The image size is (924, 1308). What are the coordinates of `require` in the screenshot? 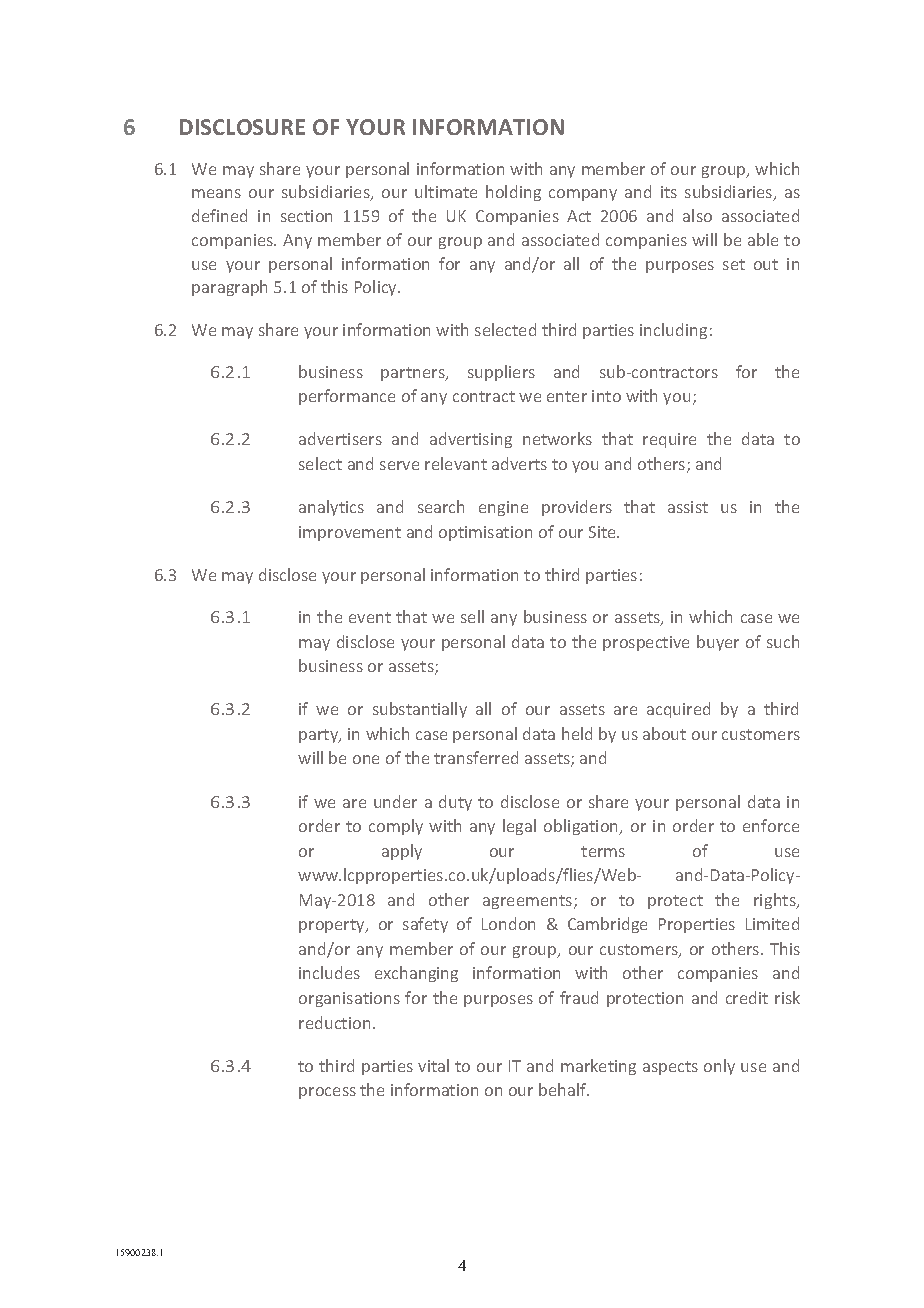 It's located at (669, 440).
